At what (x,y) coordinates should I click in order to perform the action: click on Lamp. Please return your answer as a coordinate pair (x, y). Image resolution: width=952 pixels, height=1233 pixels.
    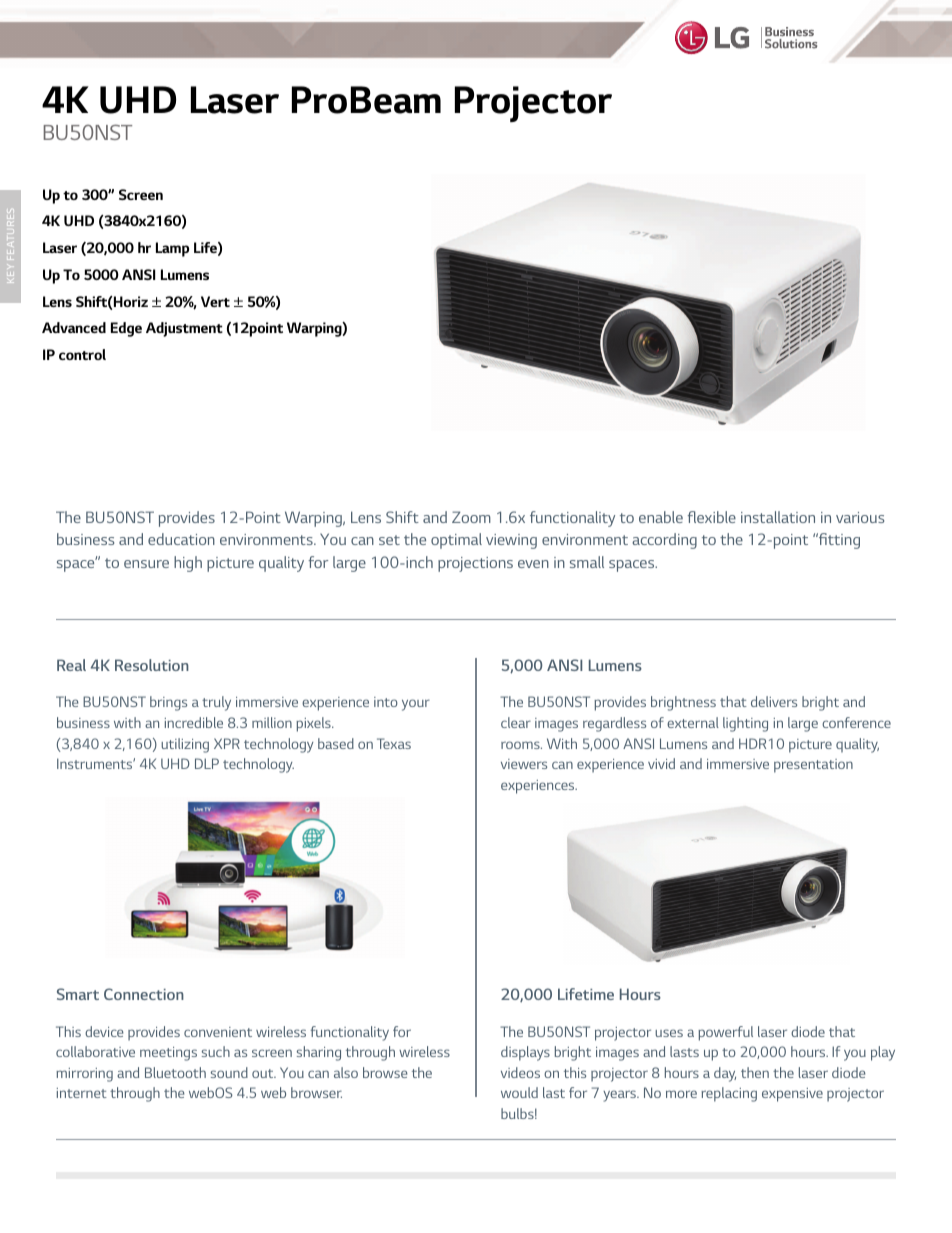
    Looking at the image, I should click on (172, 249).
